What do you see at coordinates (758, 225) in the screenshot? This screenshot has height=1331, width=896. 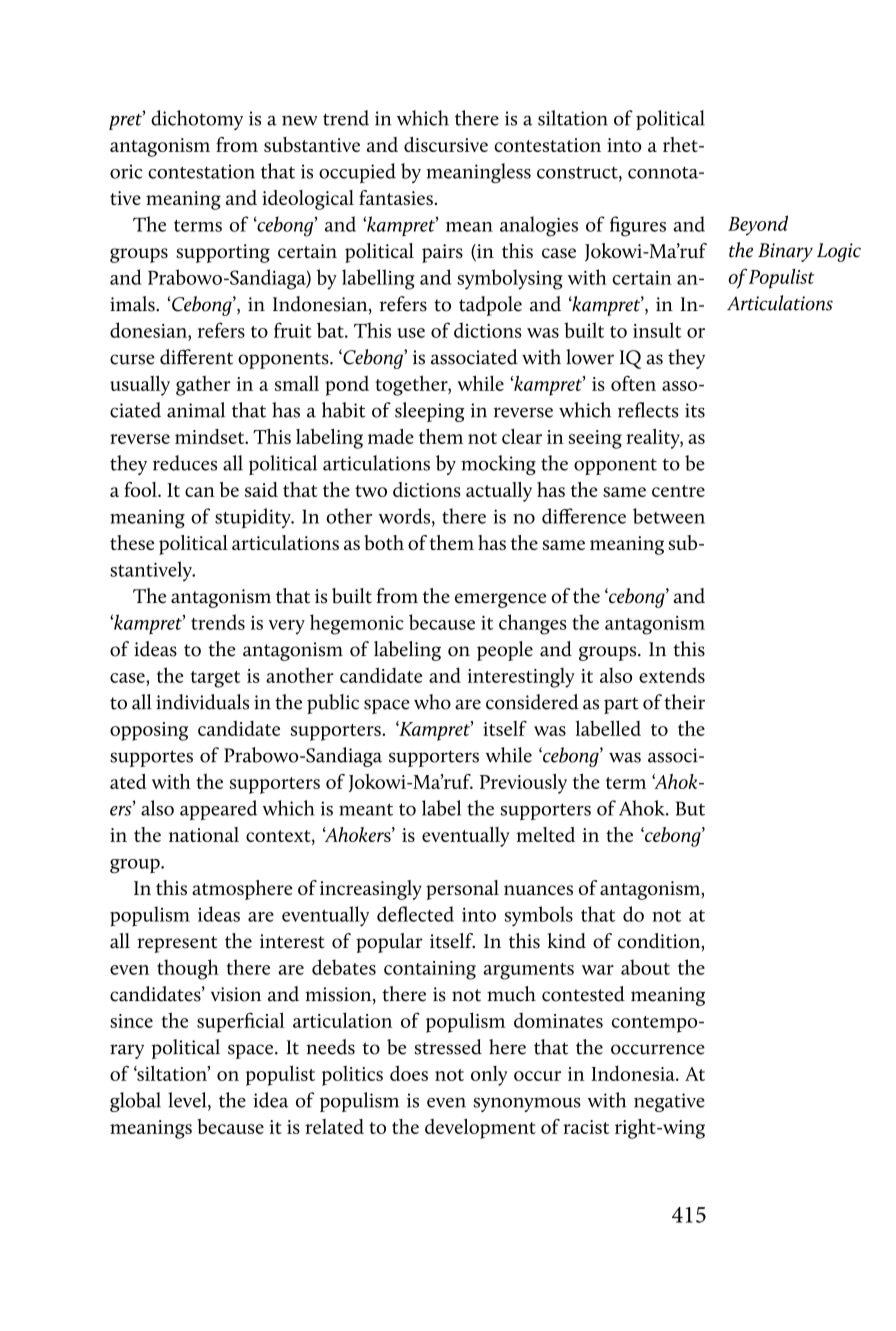 I see `Beyond` at bounding box center [758, 225].
